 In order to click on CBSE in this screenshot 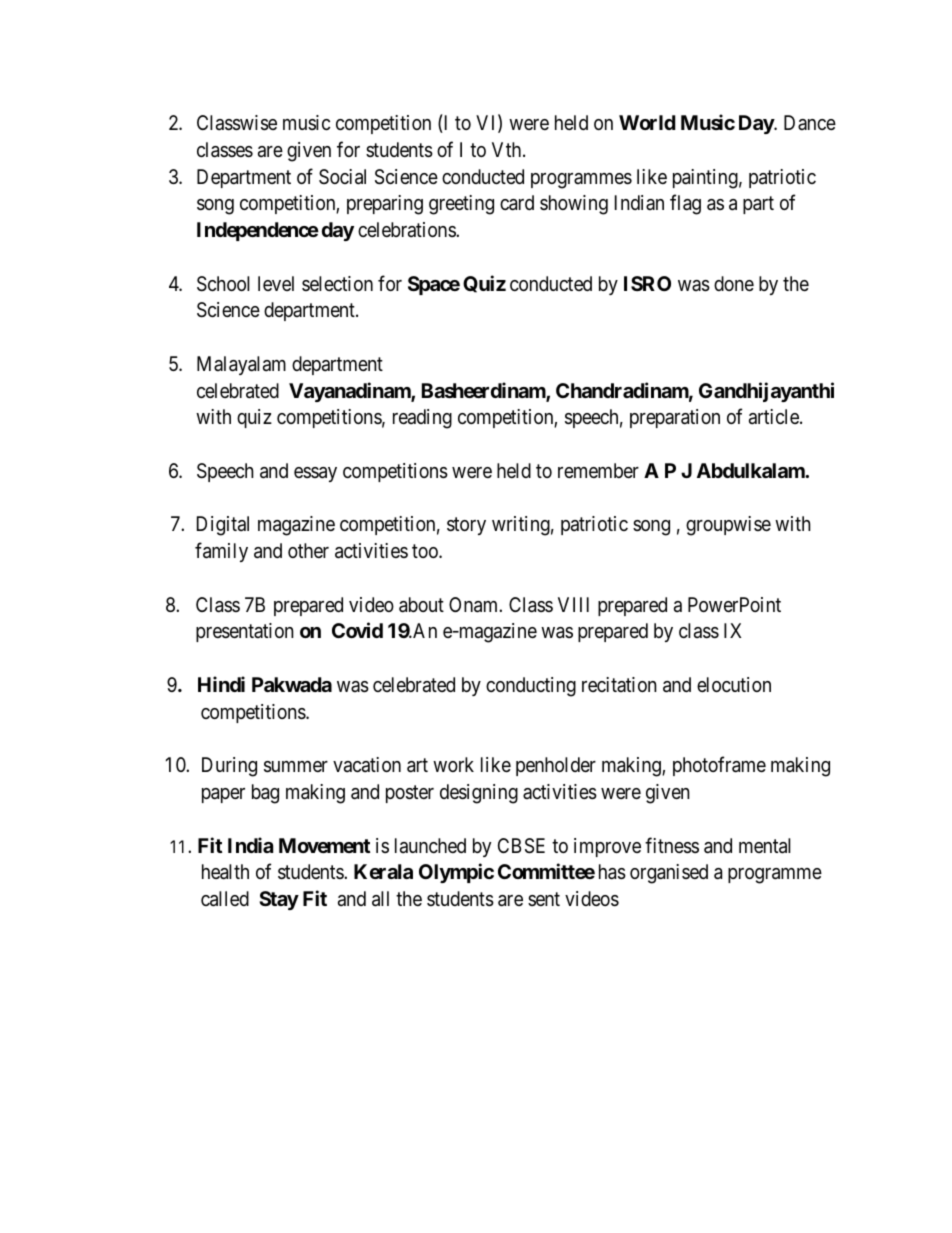, I will do `click(521, 846)`.
